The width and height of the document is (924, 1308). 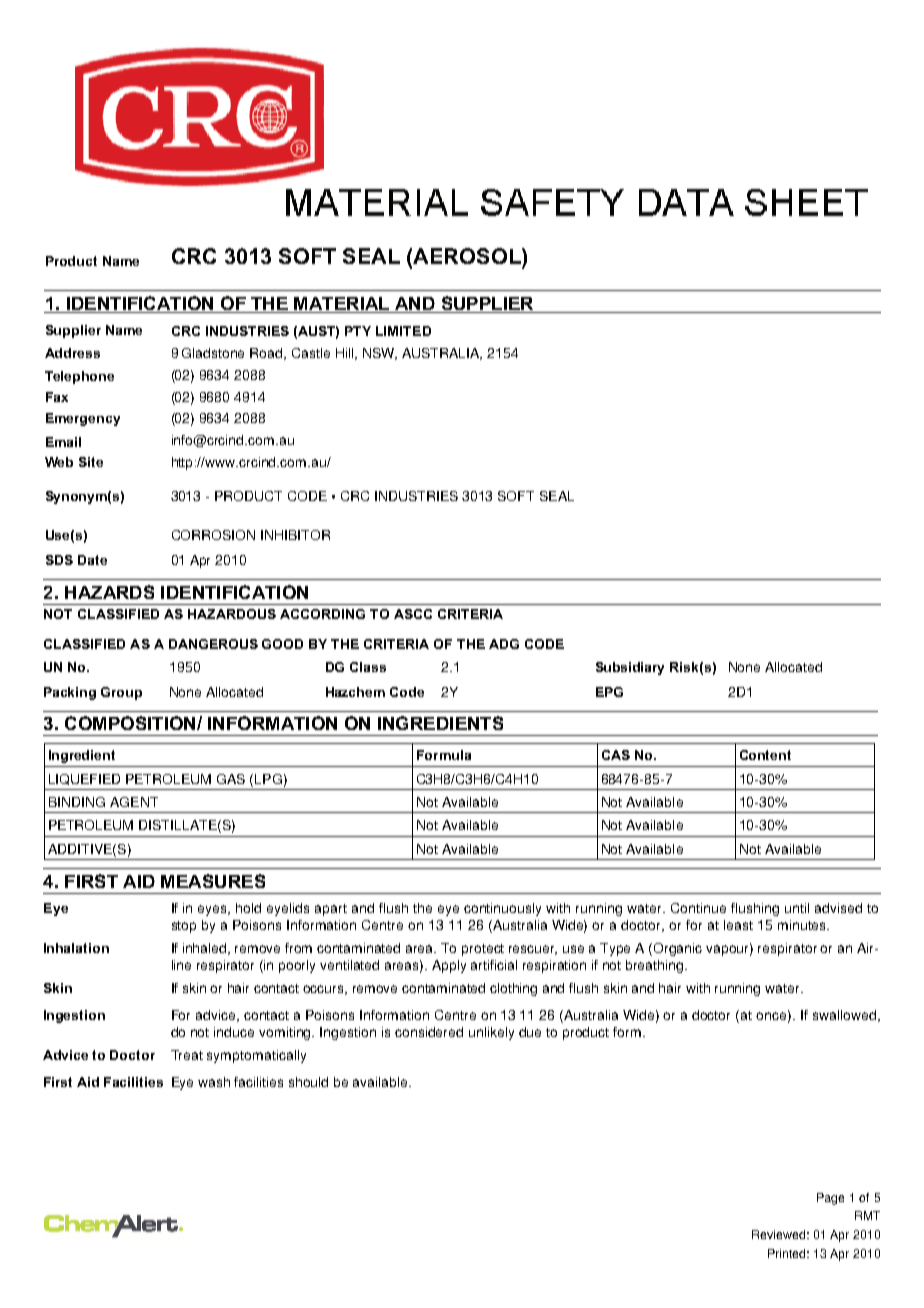 I want to click on continuously, so click(x=502, y=909).
